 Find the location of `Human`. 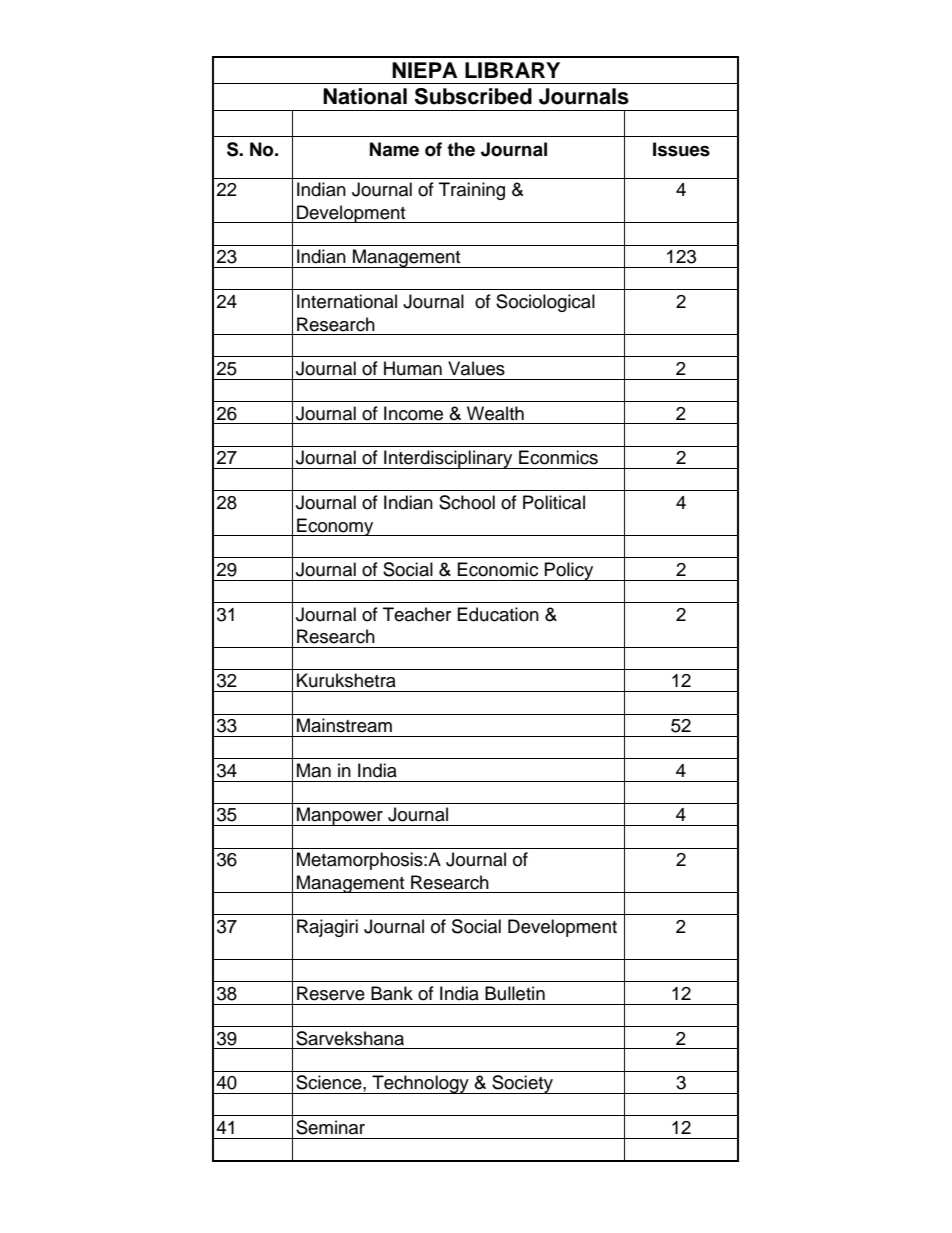

Human is located at coordinates (413, 368).
